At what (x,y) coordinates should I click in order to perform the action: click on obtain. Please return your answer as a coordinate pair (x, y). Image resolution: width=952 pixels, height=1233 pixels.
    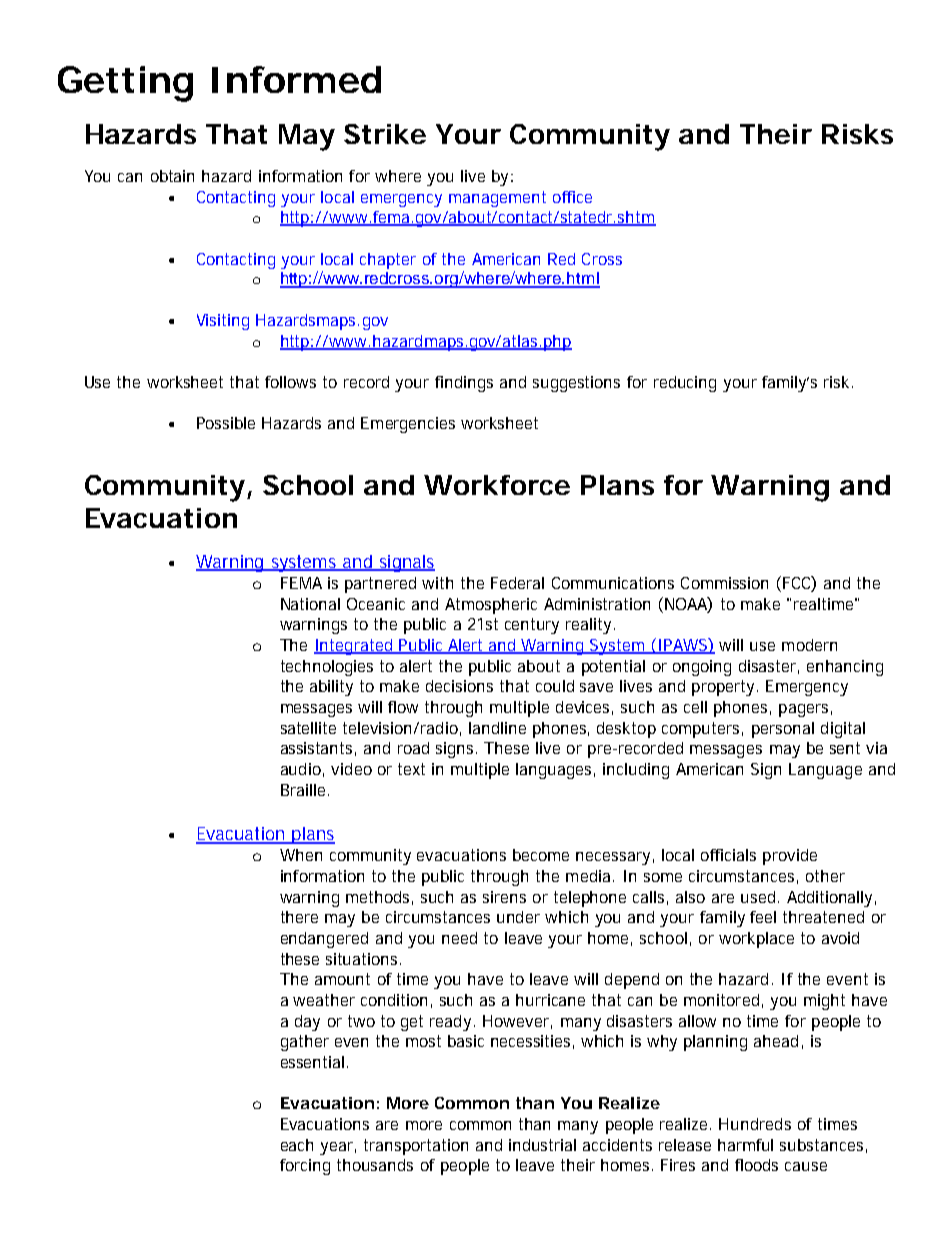
    Looking at the image, I should click on (172, 176).
